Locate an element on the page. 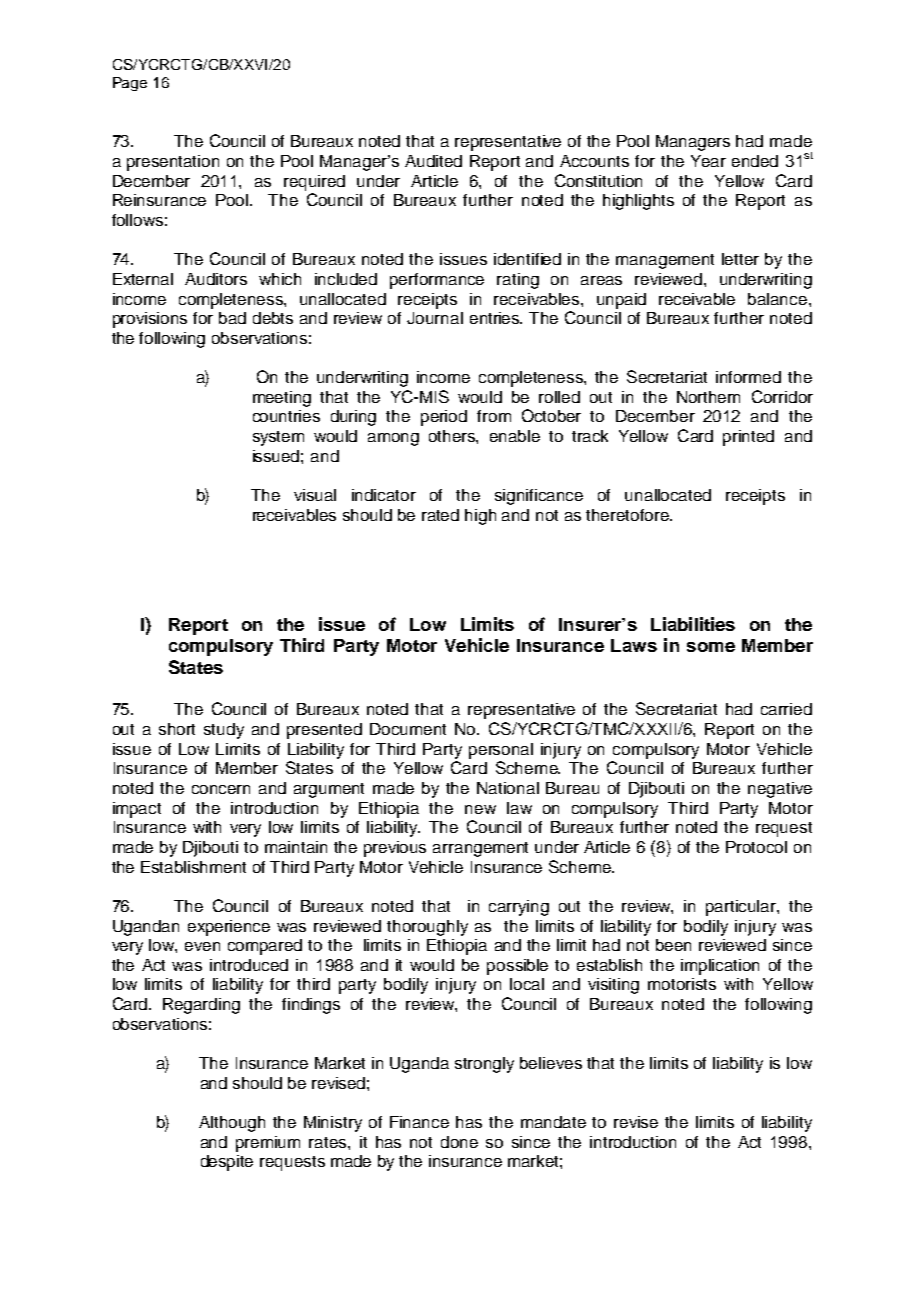  presentation is located at coordinates (173, 163).
